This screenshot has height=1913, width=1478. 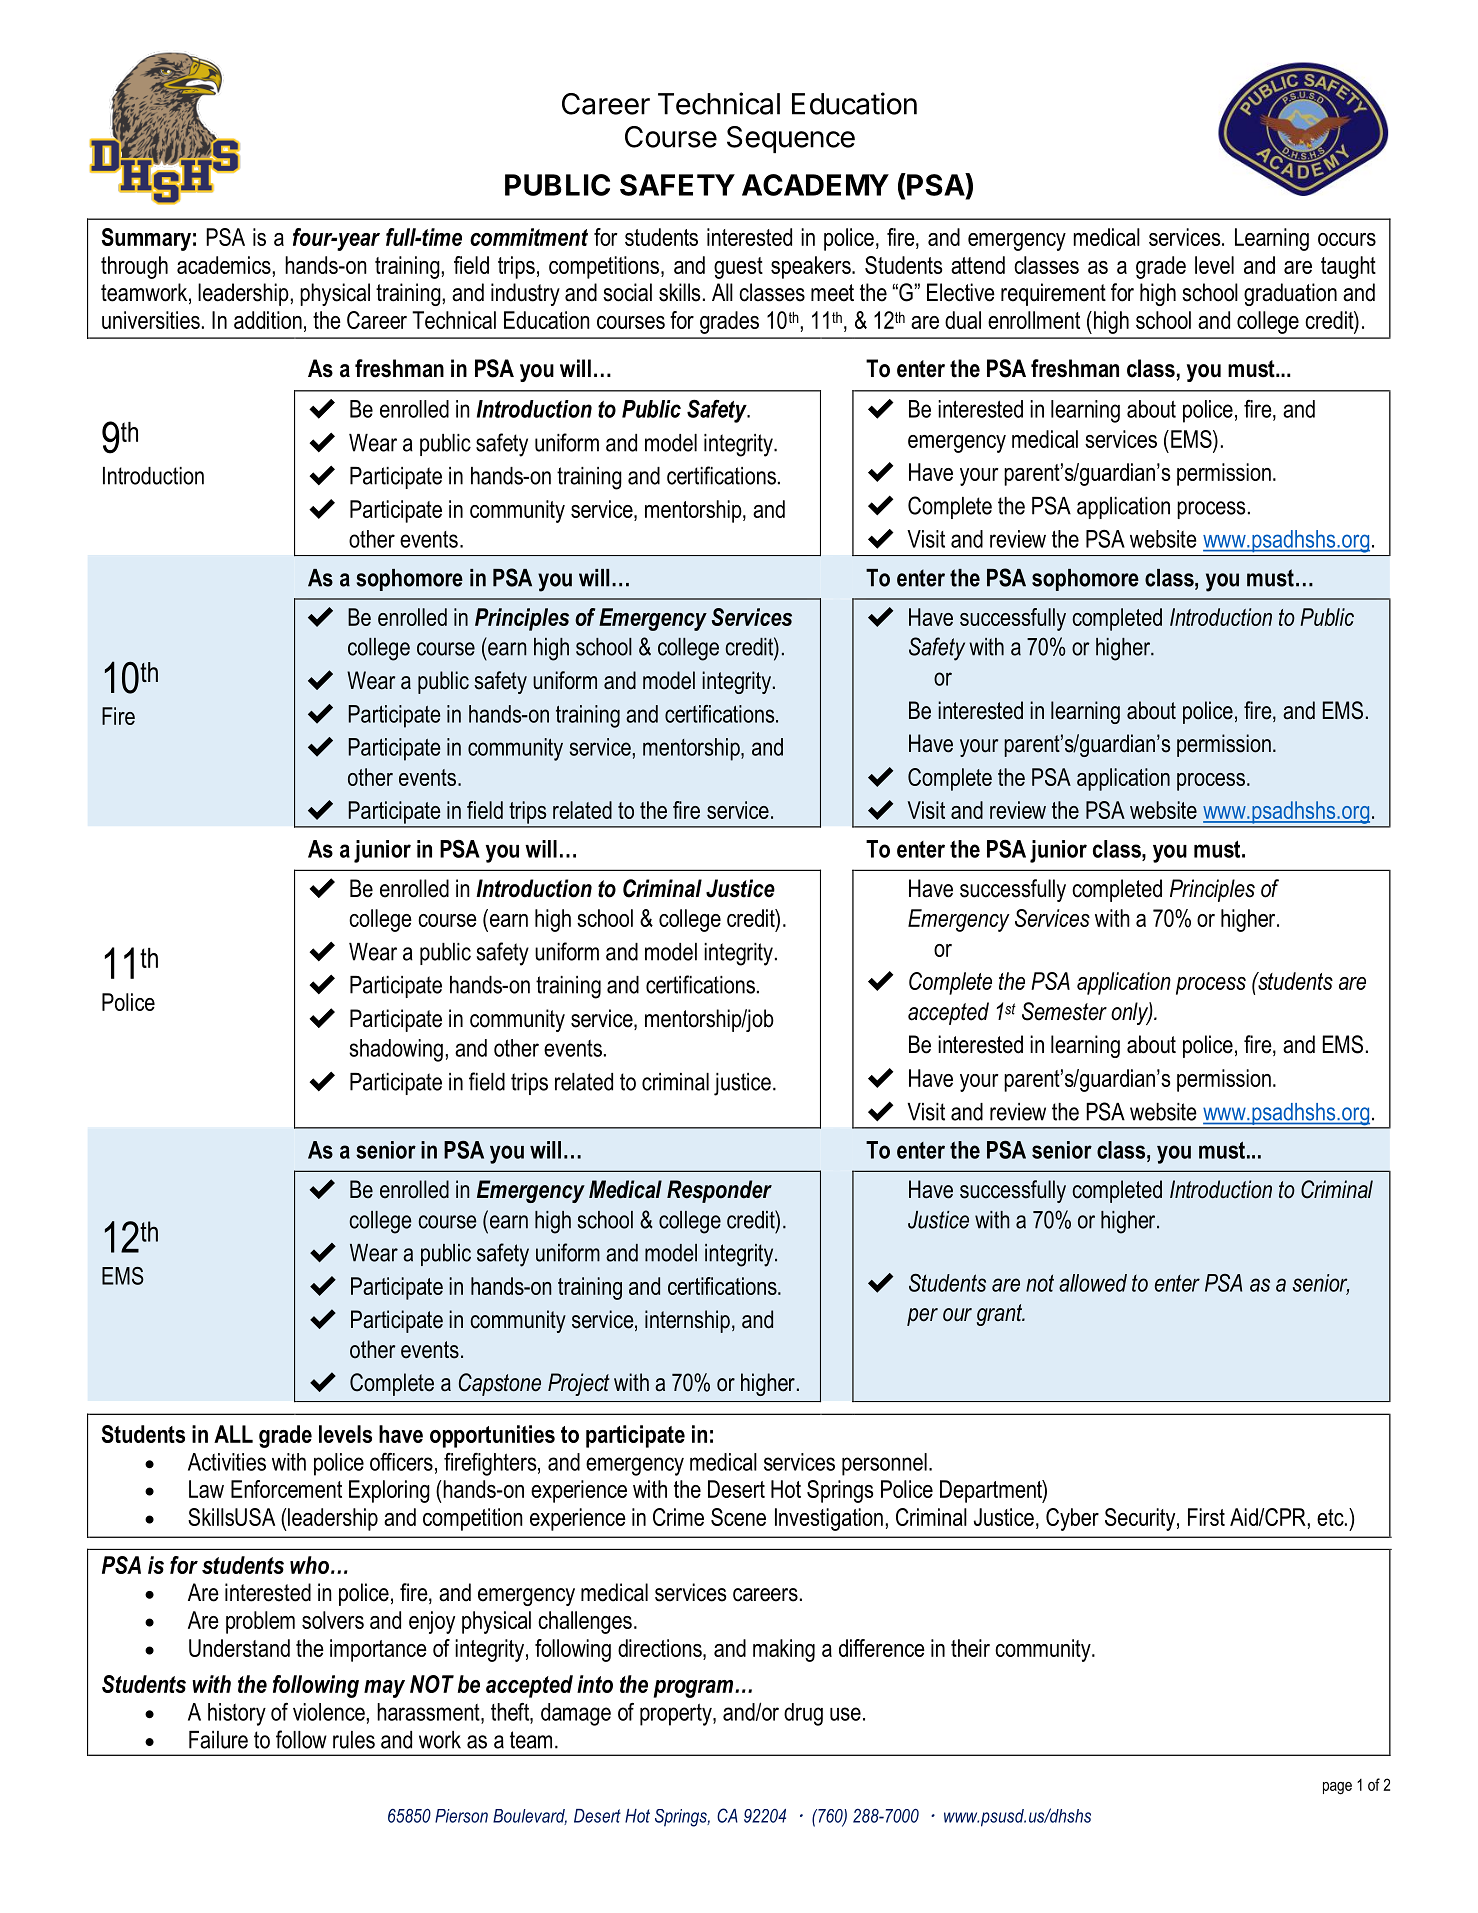 I want to click on occurs, so click(x=1347, y=239).
